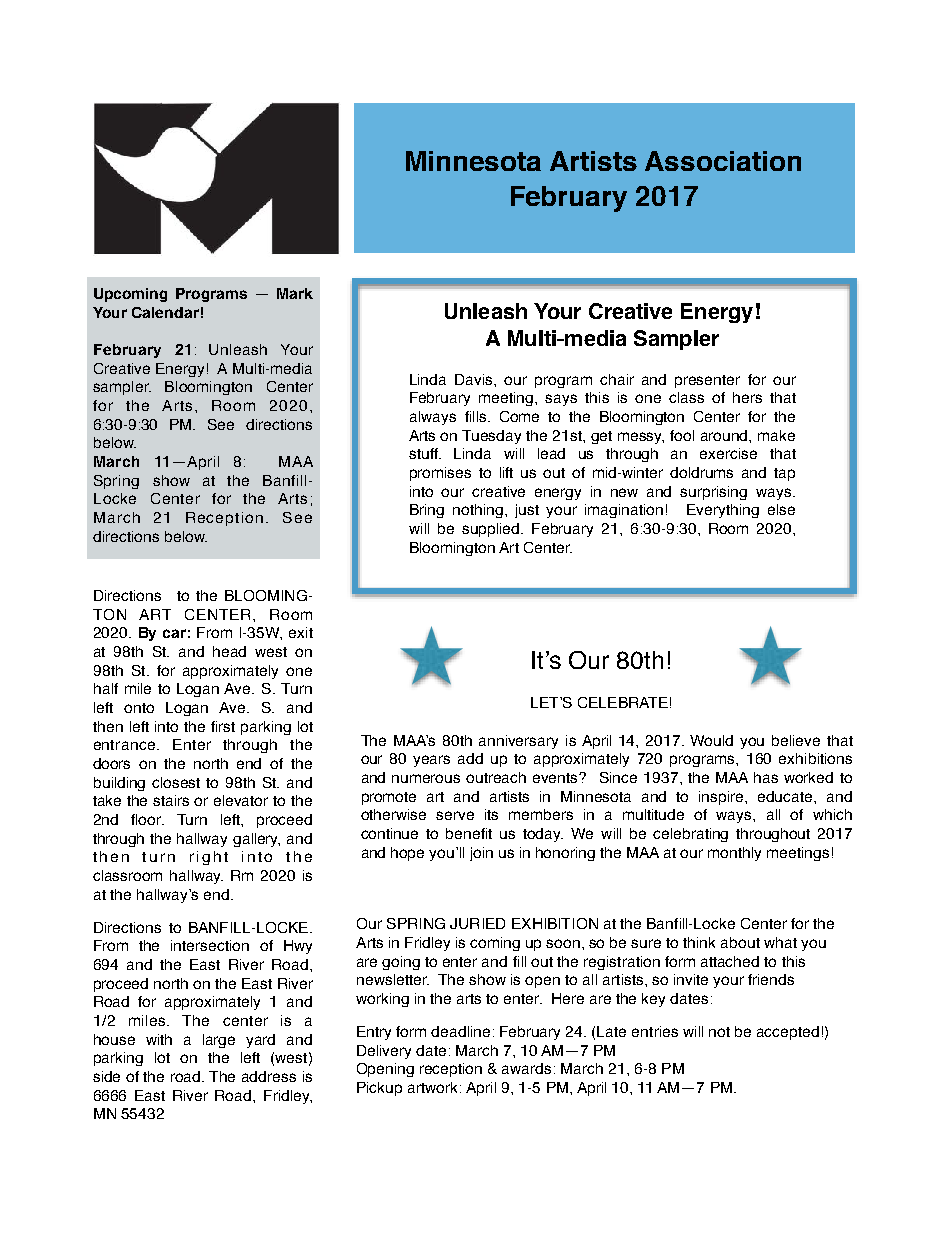  I want to click on CELEBRATE, so click(623, 702).
